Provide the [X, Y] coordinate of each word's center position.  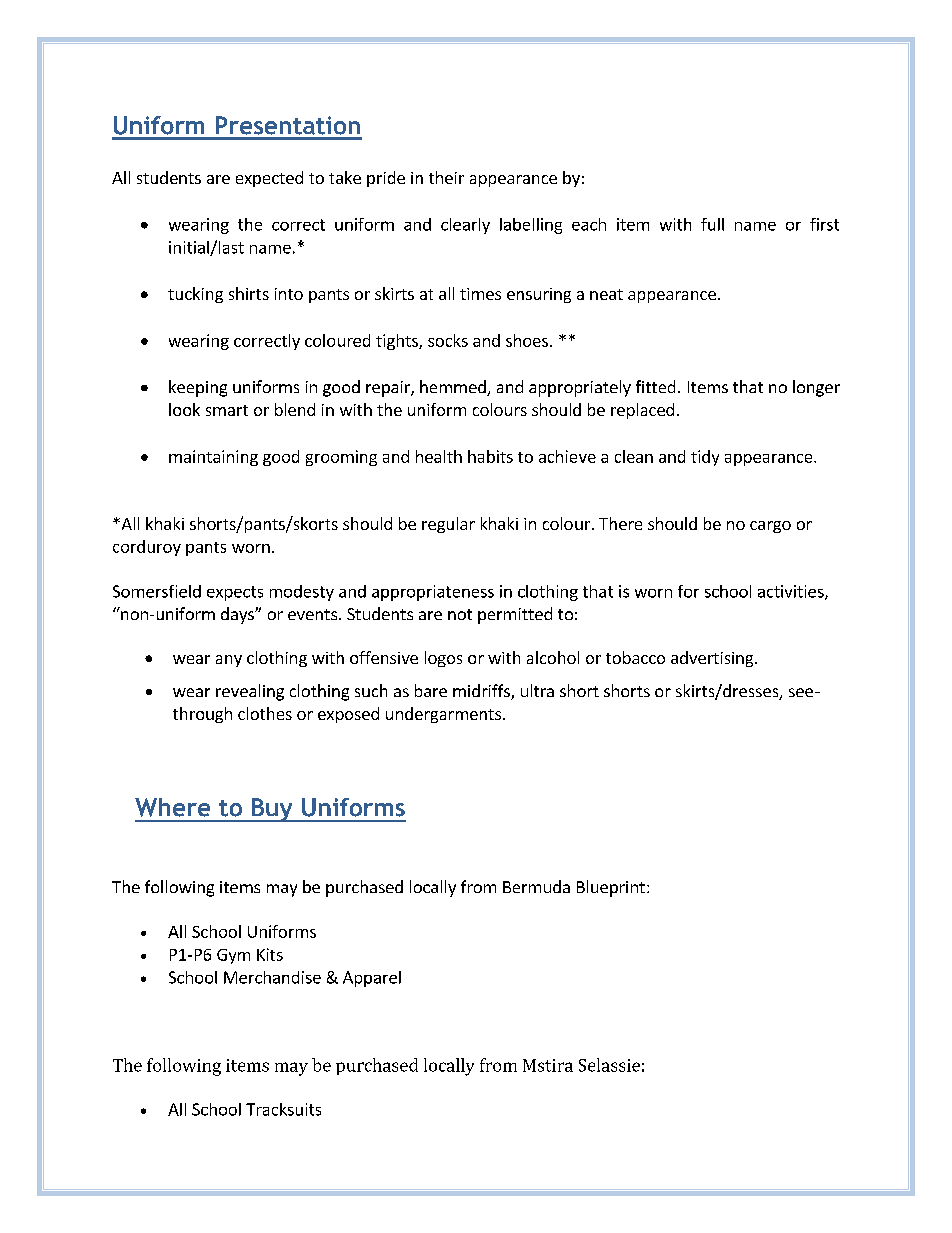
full [712, 224]
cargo [770, 527]
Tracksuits [283, 1109]
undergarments [443, 715]
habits [490, 456]
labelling [531, 226]
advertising [713, 659]
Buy [272, 810]
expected [269, 179]
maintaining [213, 458]
